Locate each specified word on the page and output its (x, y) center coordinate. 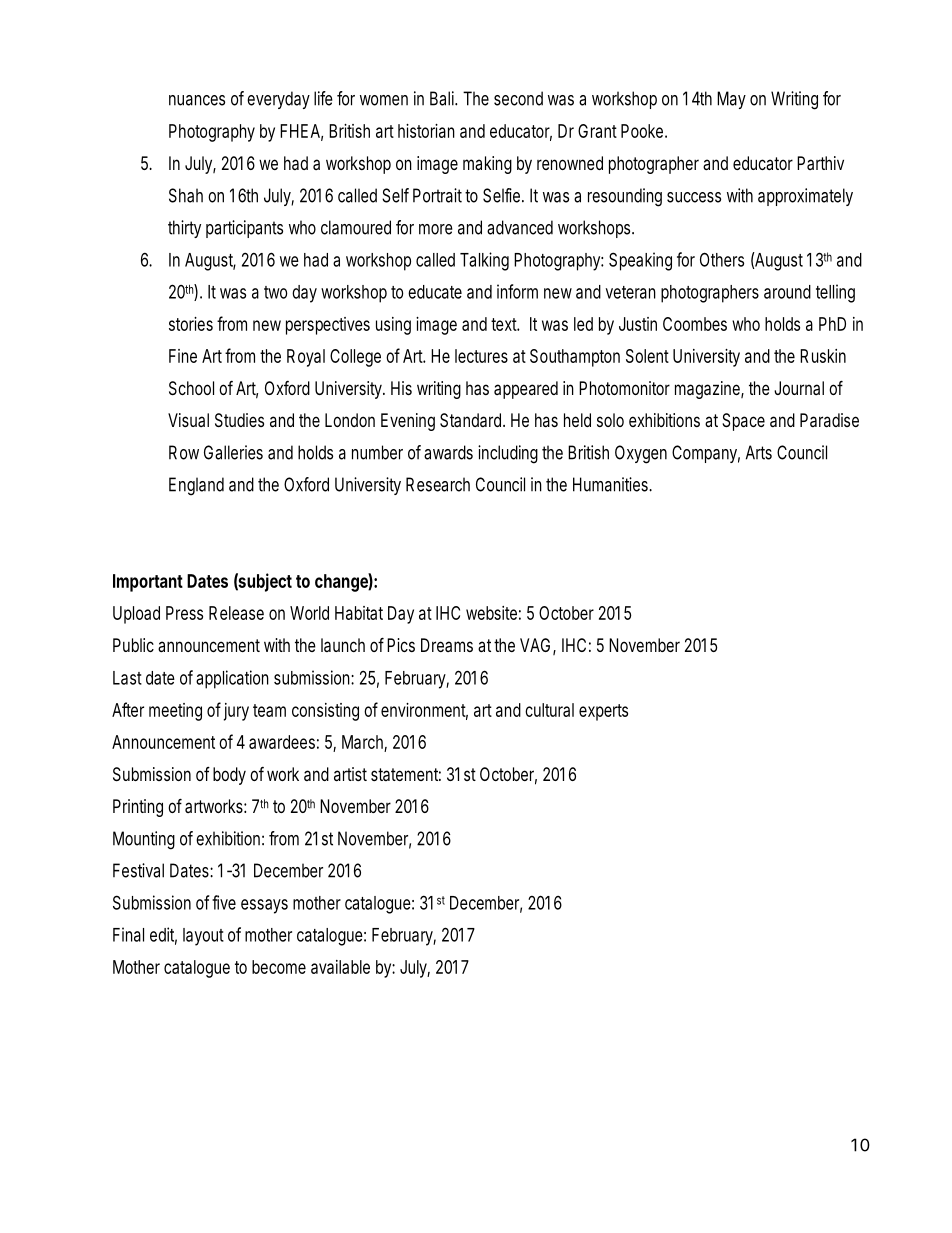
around (787, 292)
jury (234, 711)
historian (426, 131)
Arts (759, 452)
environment (424, 711)
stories (191, 324)
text (505, 324)
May (731, 100)
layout (203, 937)
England (196, 486)
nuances (197, 100)
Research (438, 484)
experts (603, 712)
